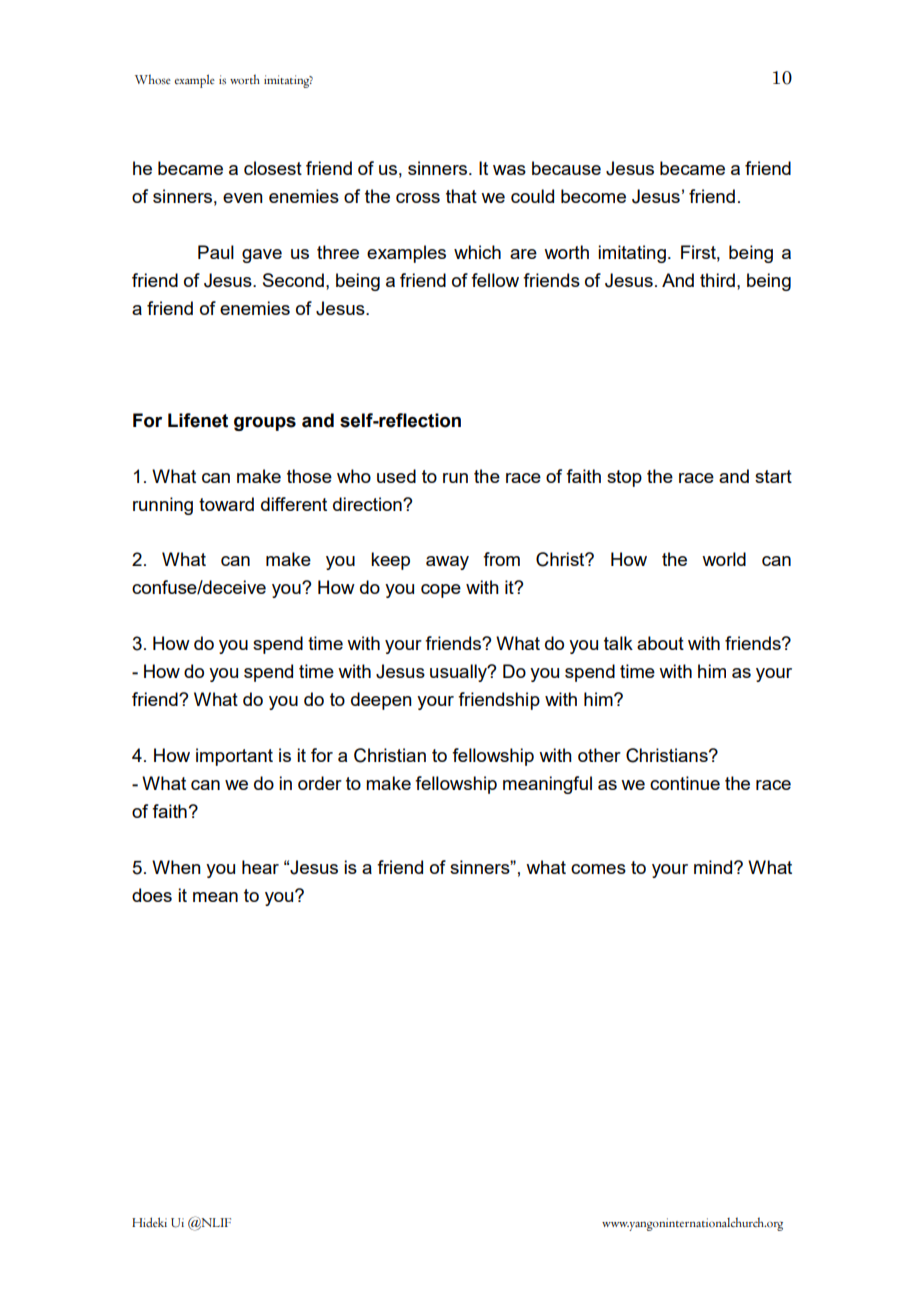 The width and height of the screenshot is (924, 1308). I want to click on Hideki, so click(149, 1222).
